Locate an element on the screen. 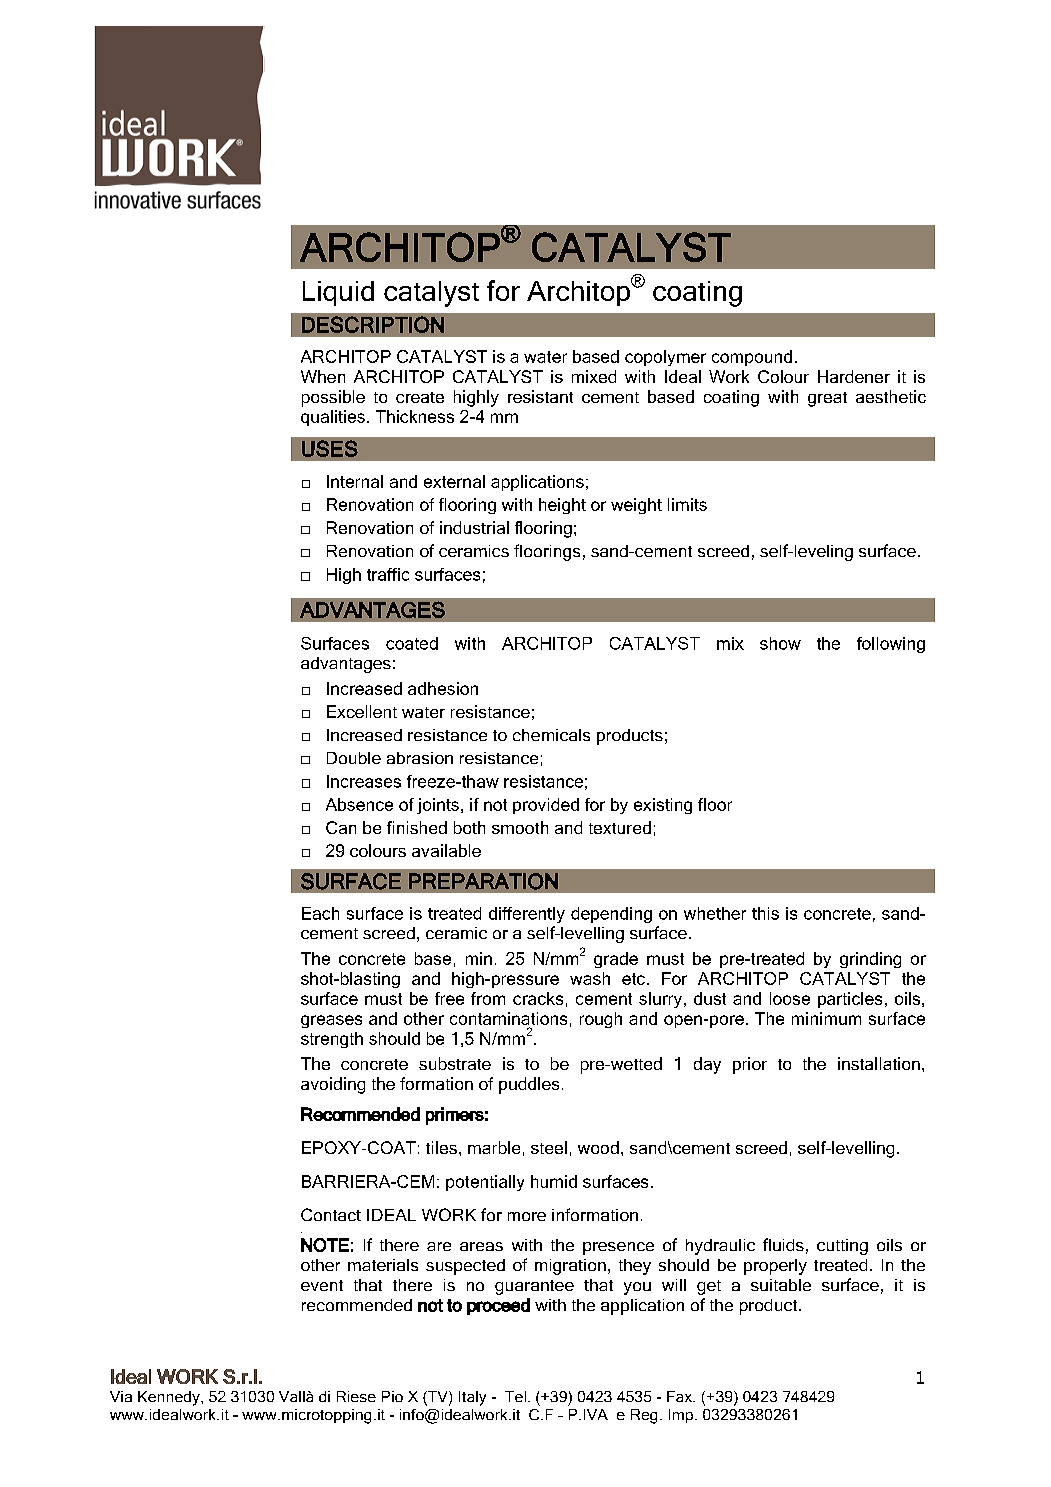  Tel is located at coordinates (515, 1396).
